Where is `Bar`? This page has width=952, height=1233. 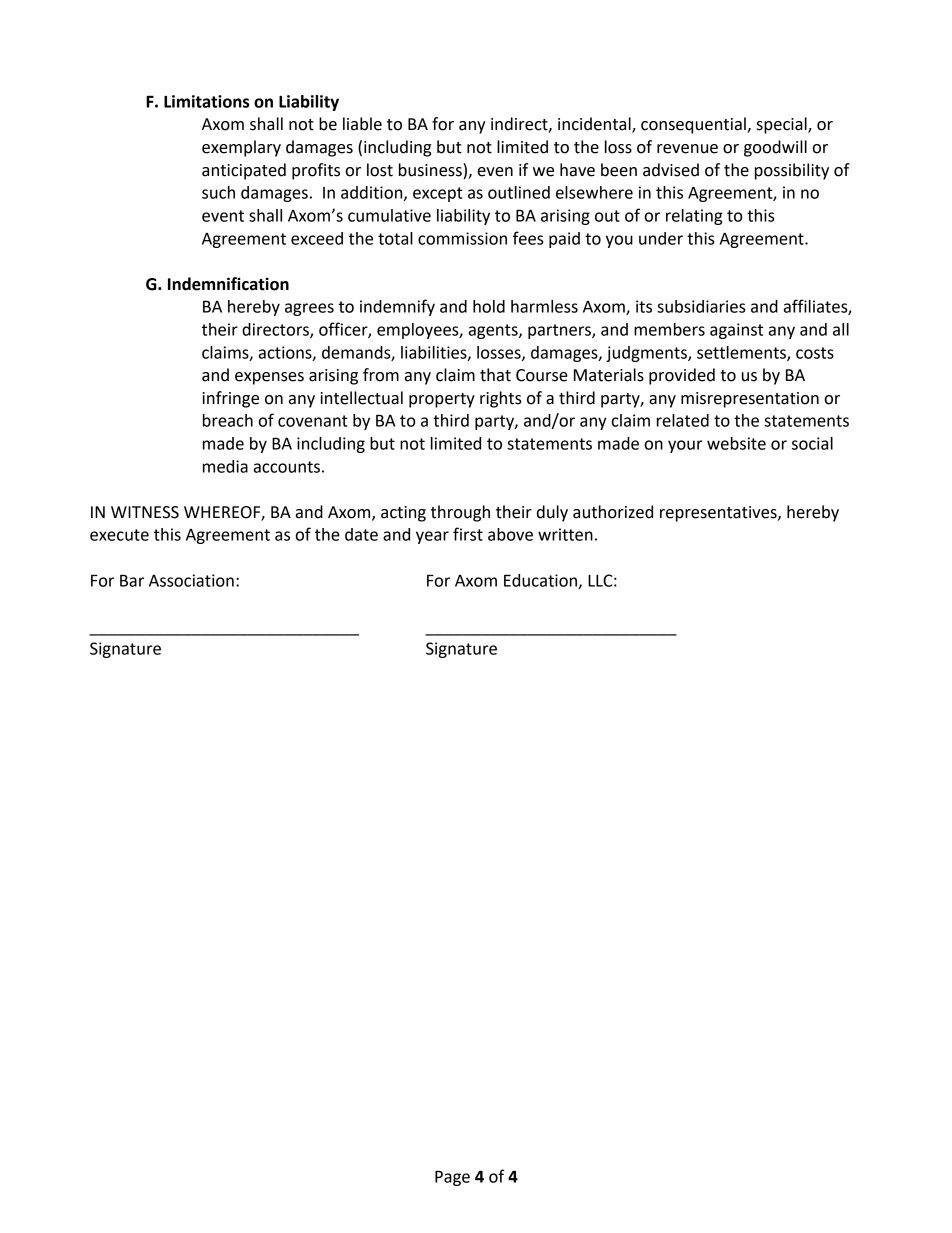
Bar is located at coordinates (132, 580).
